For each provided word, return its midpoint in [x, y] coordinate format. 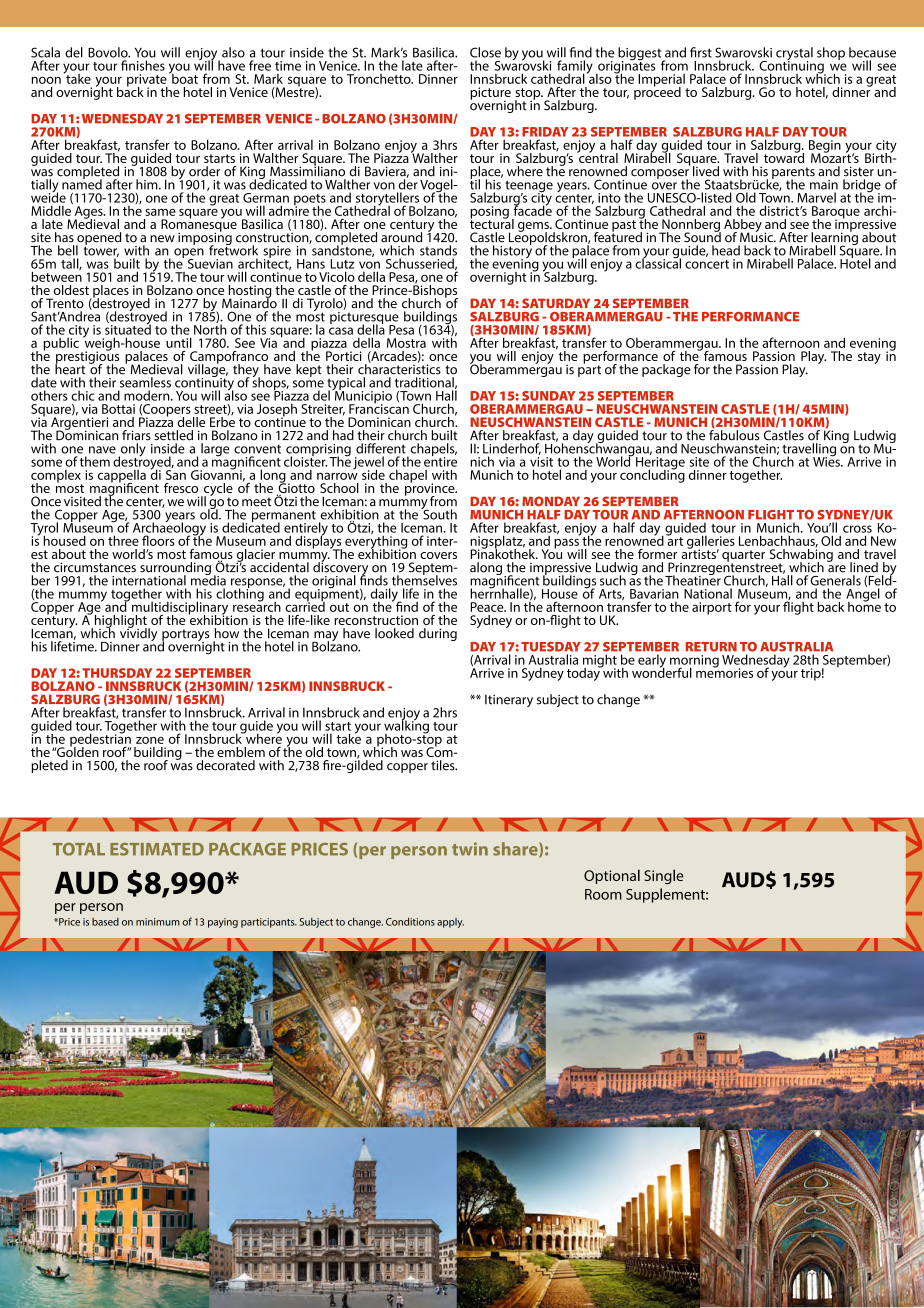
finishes [143, 65]
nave [102, 450]
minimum [158, 922]
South [439, 513]
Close [485, 52]
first [701, 52]
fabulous [734, 434]
